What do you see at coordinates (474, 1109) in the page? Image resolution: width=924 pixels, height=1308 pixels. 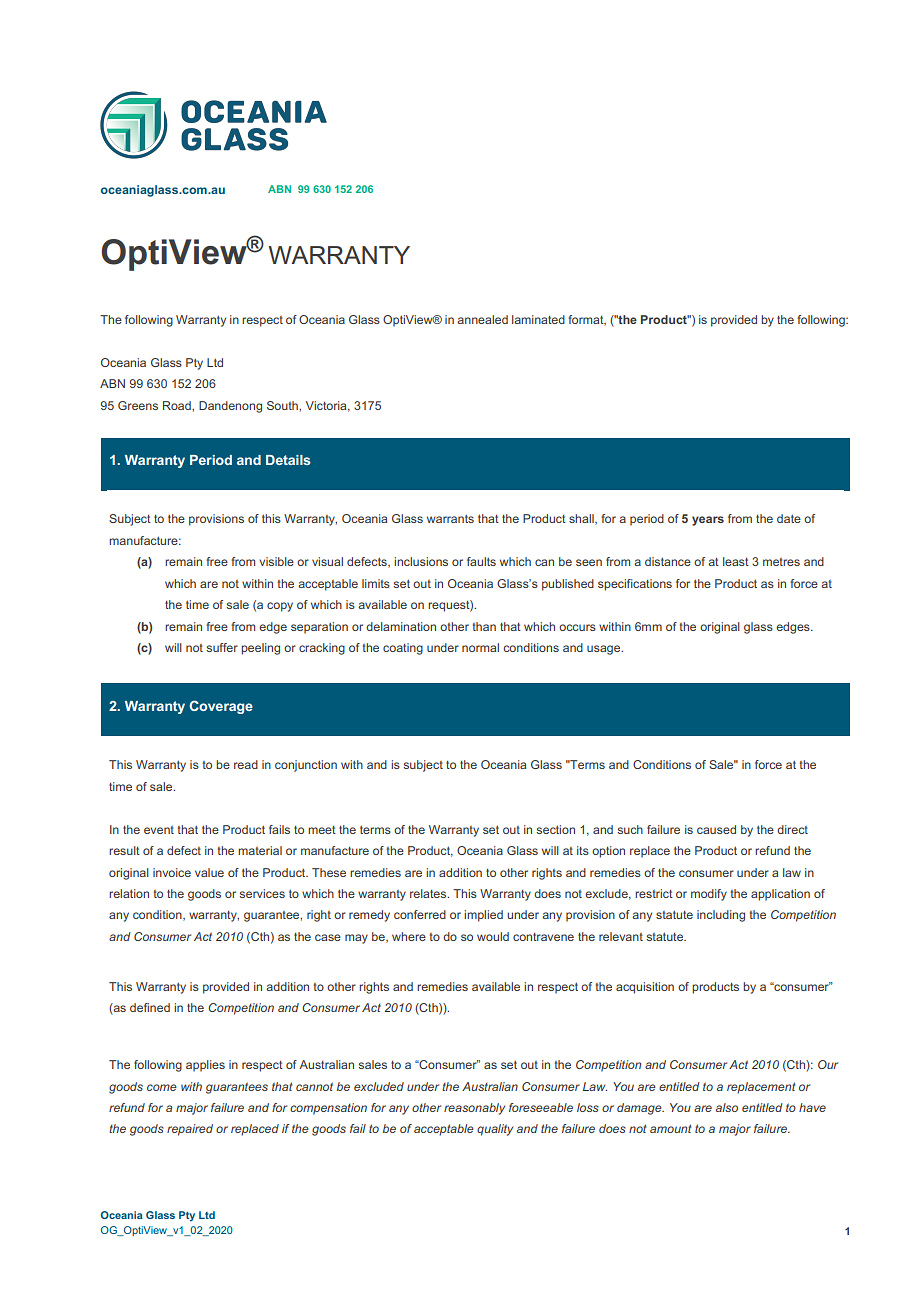 I see `reasonably` at bounding box center [474, 1109].
